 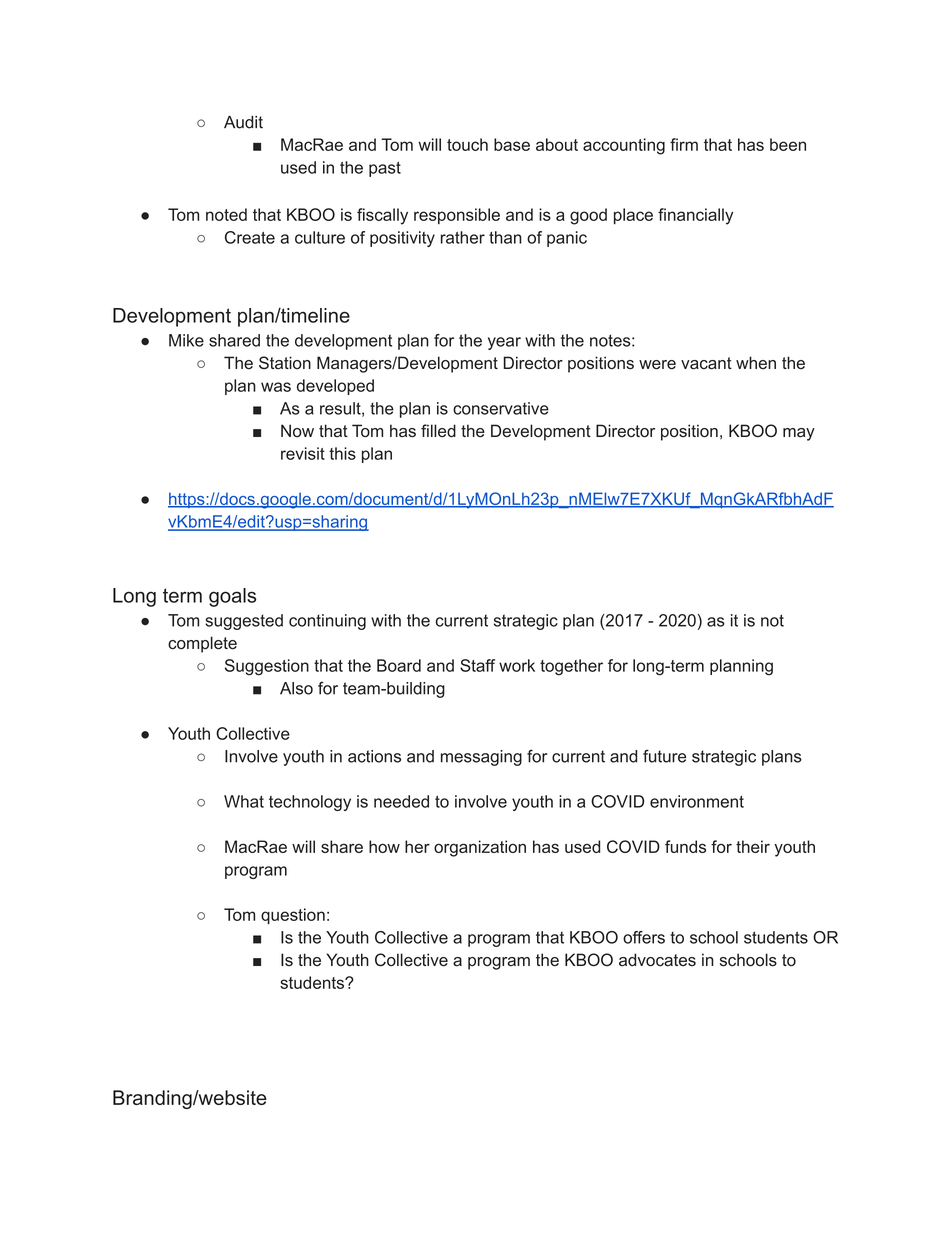 I want to click on filled, so click(x=438, y=431).
